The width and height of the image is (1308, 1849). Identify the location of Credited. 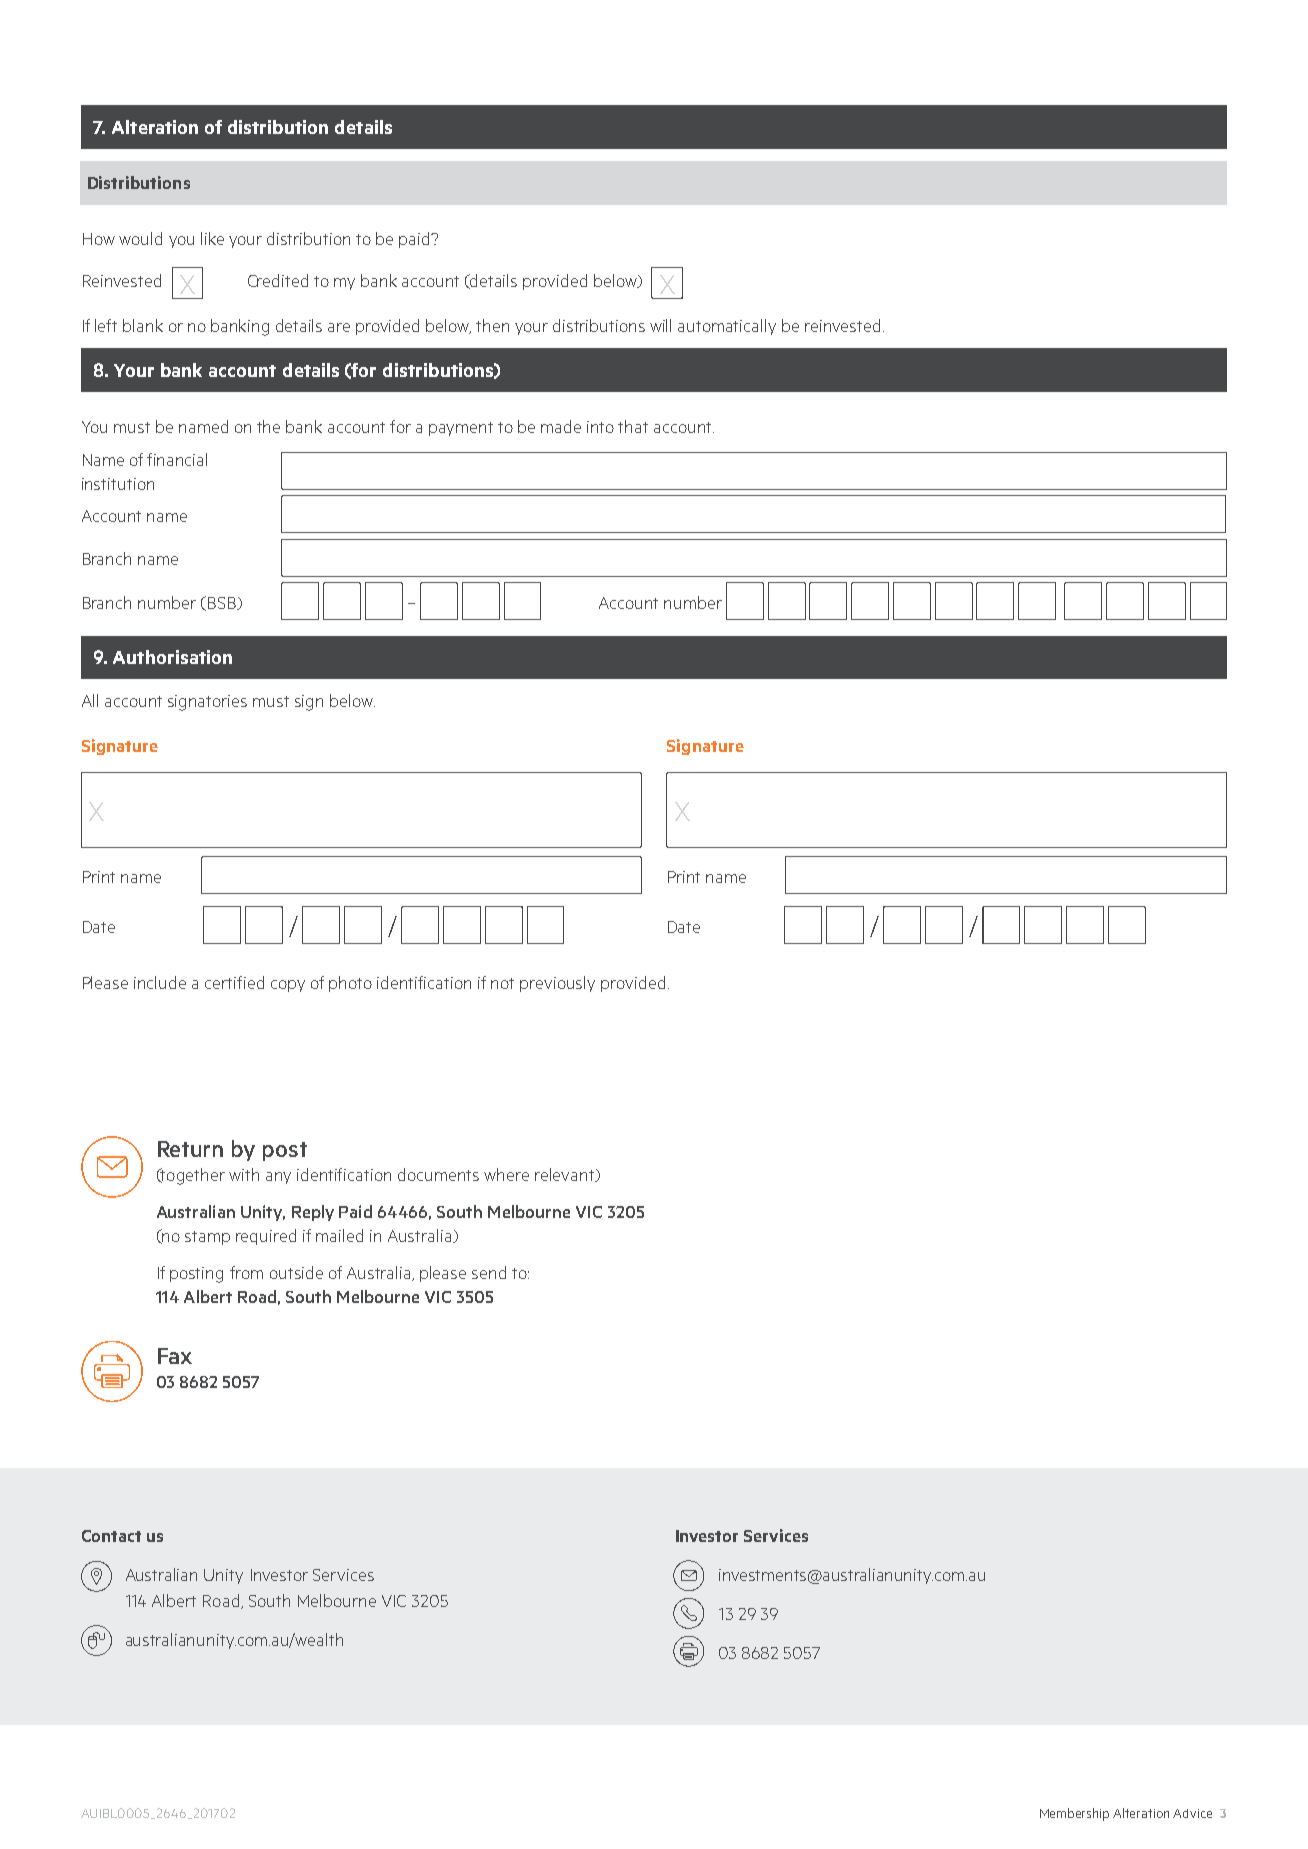
(278, 280).
